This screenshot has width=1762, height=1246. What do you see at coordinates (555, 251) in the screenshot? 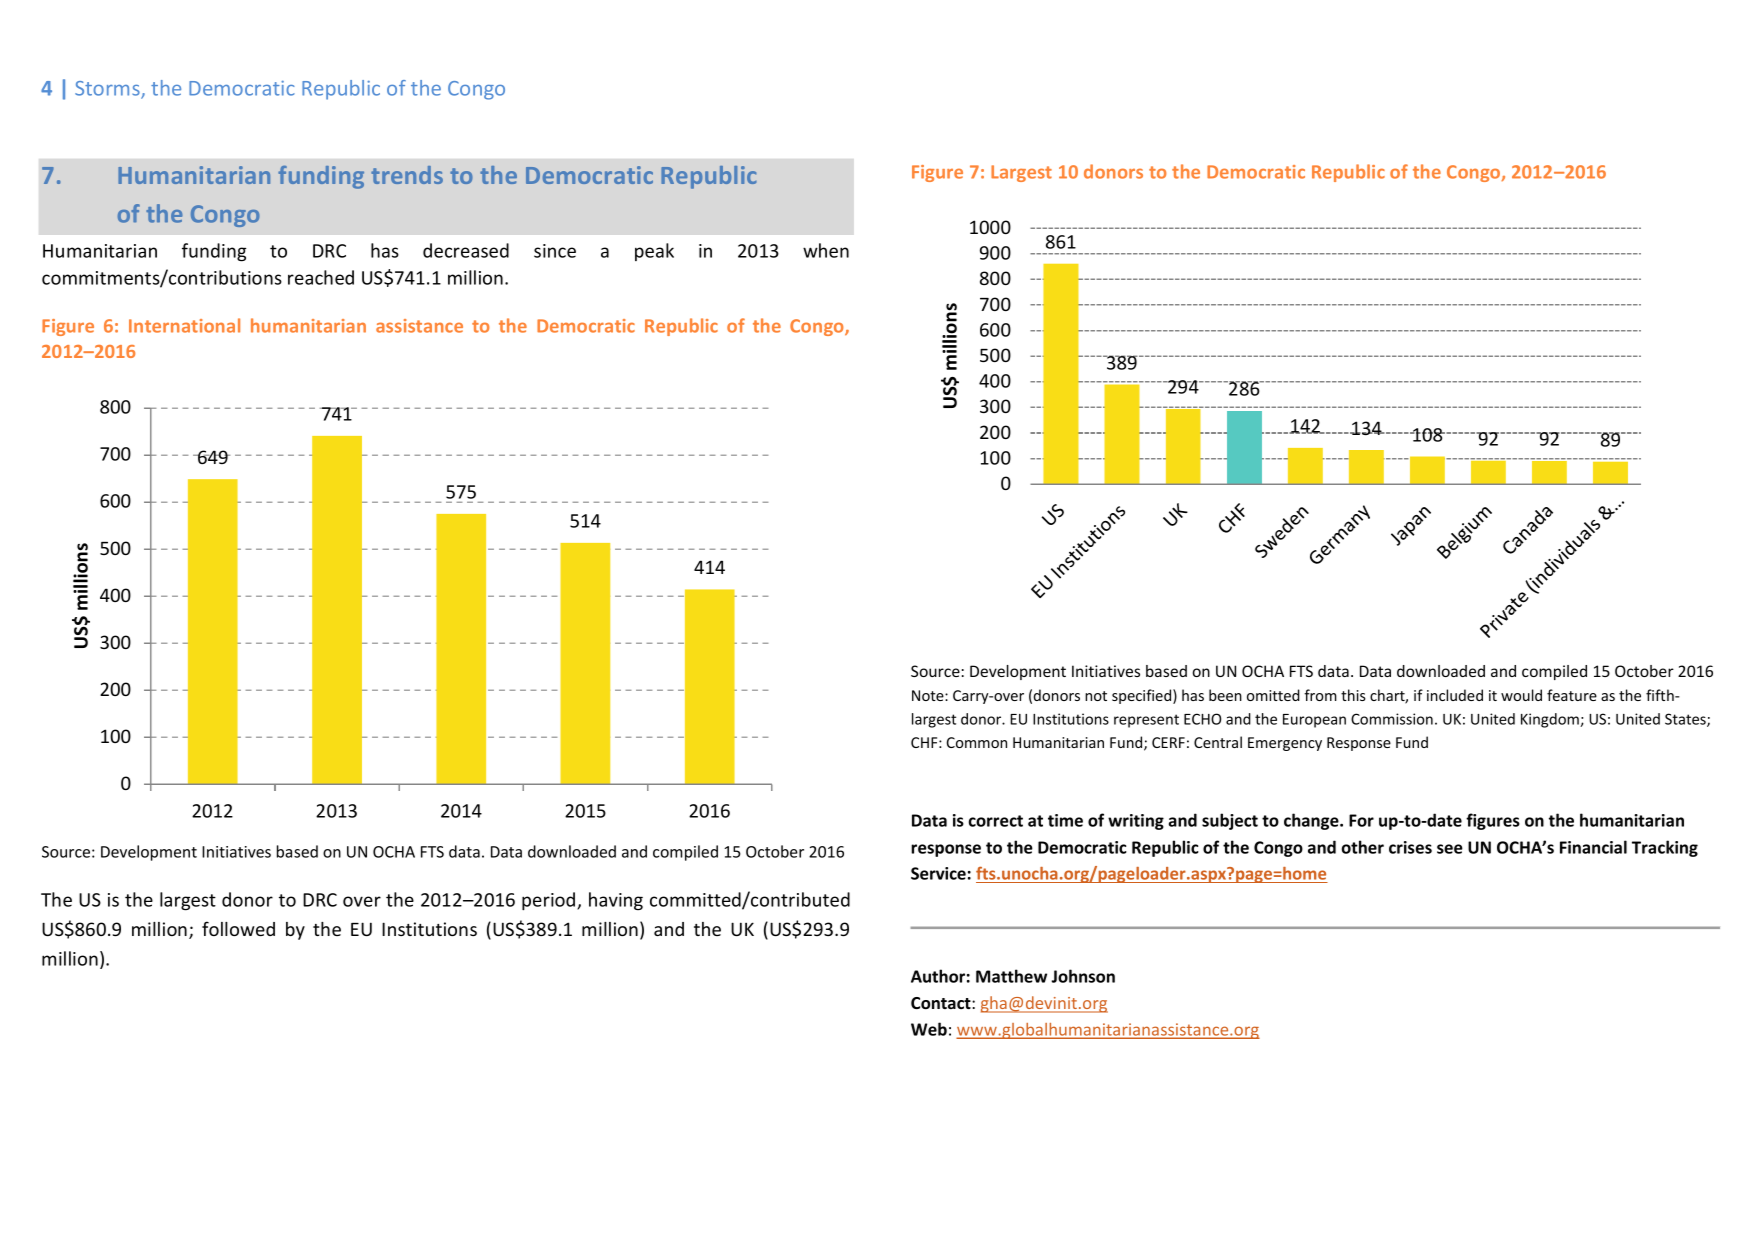
I see `since` at bounding box center [555, 251].
